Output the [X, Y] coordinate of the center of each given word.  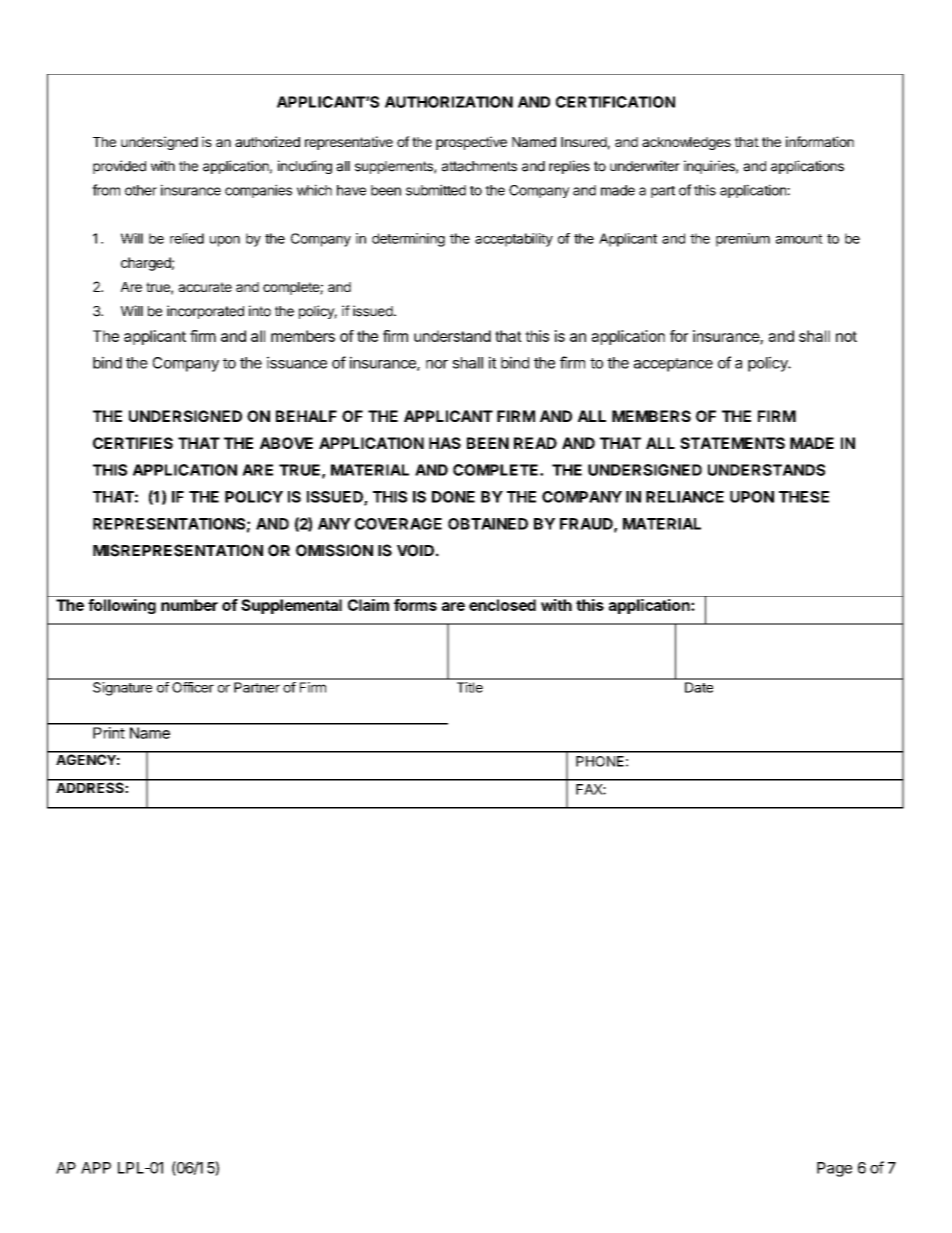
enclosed [502, 605]
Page [834, 1169]
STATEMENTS [732, 443]
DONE [453, 497]
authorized [267, 141]
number [189, 605]
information [820, 141]
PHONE [600, 761]
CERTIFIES [133, 443]
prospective [471, 143]
